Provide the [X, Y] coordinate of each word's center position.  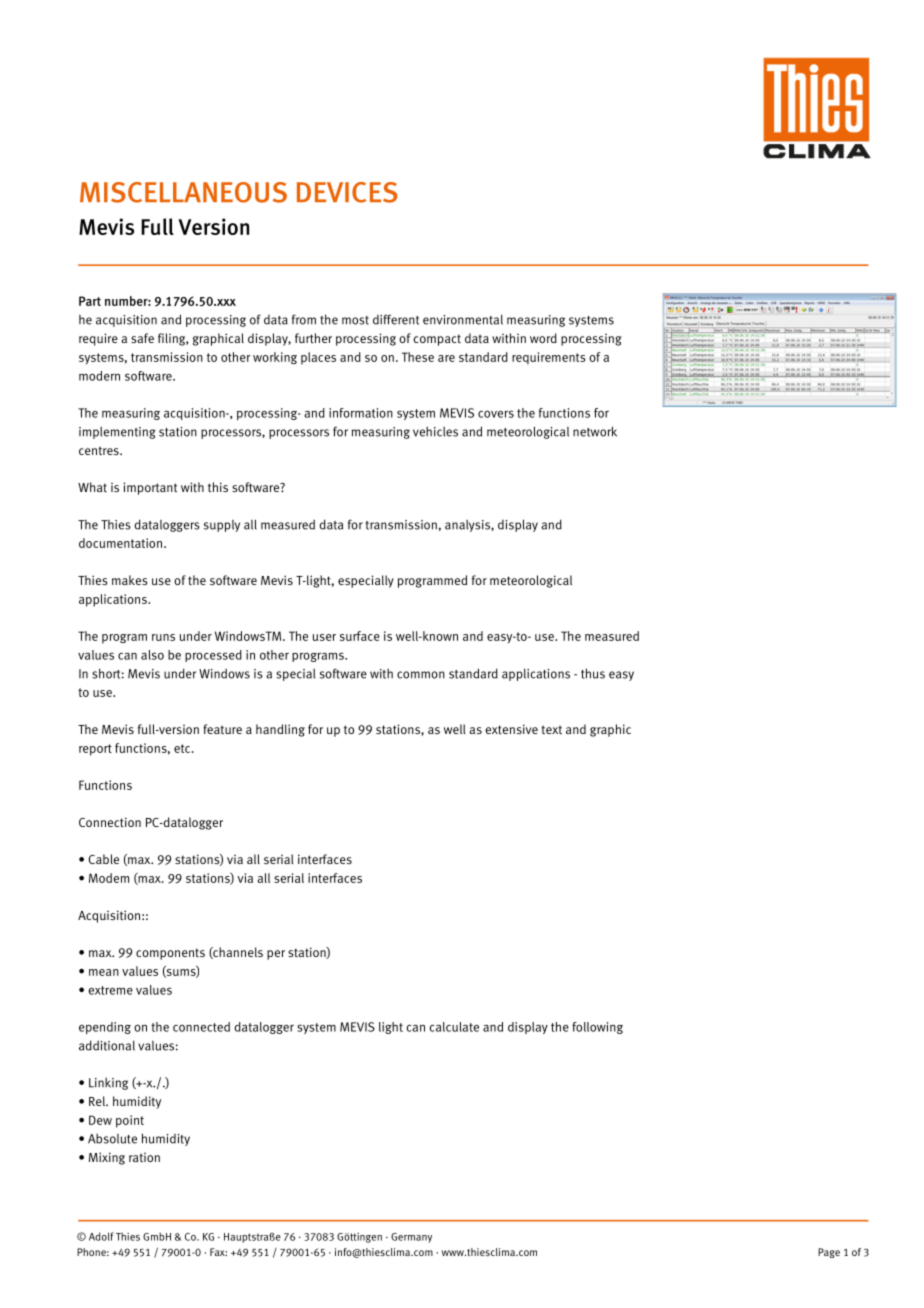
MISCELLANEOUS [183, 192]
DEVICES [347, 192]
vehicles [435, 431]
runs [163, 637]
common [421, 675]
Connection [110, 822]
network [595, 431]
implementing [117, 433]
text [551, 729]
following [597, 1028]
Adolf [101, 1236]
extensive [512, 729]
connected [201, 1027]
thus [593, 673]
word [543, 338]
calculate [454, 1027]
